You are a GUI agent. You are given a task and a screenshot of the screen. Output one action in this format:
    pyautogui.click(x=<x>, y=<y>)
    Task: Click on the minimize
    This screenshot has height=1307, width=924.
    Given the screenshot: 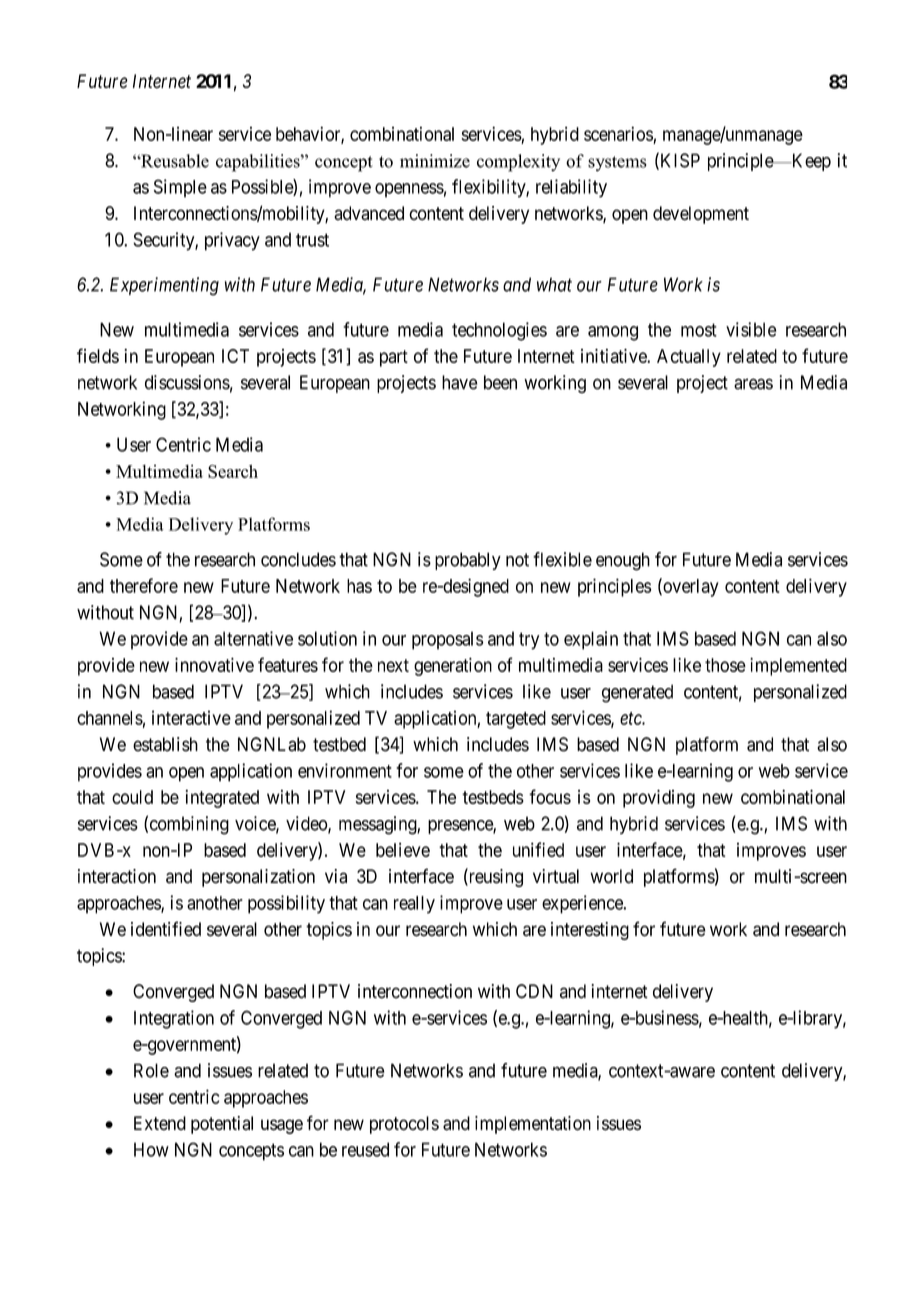 What is the action you would take?
    pyautogui.click(x=435, y=161)
